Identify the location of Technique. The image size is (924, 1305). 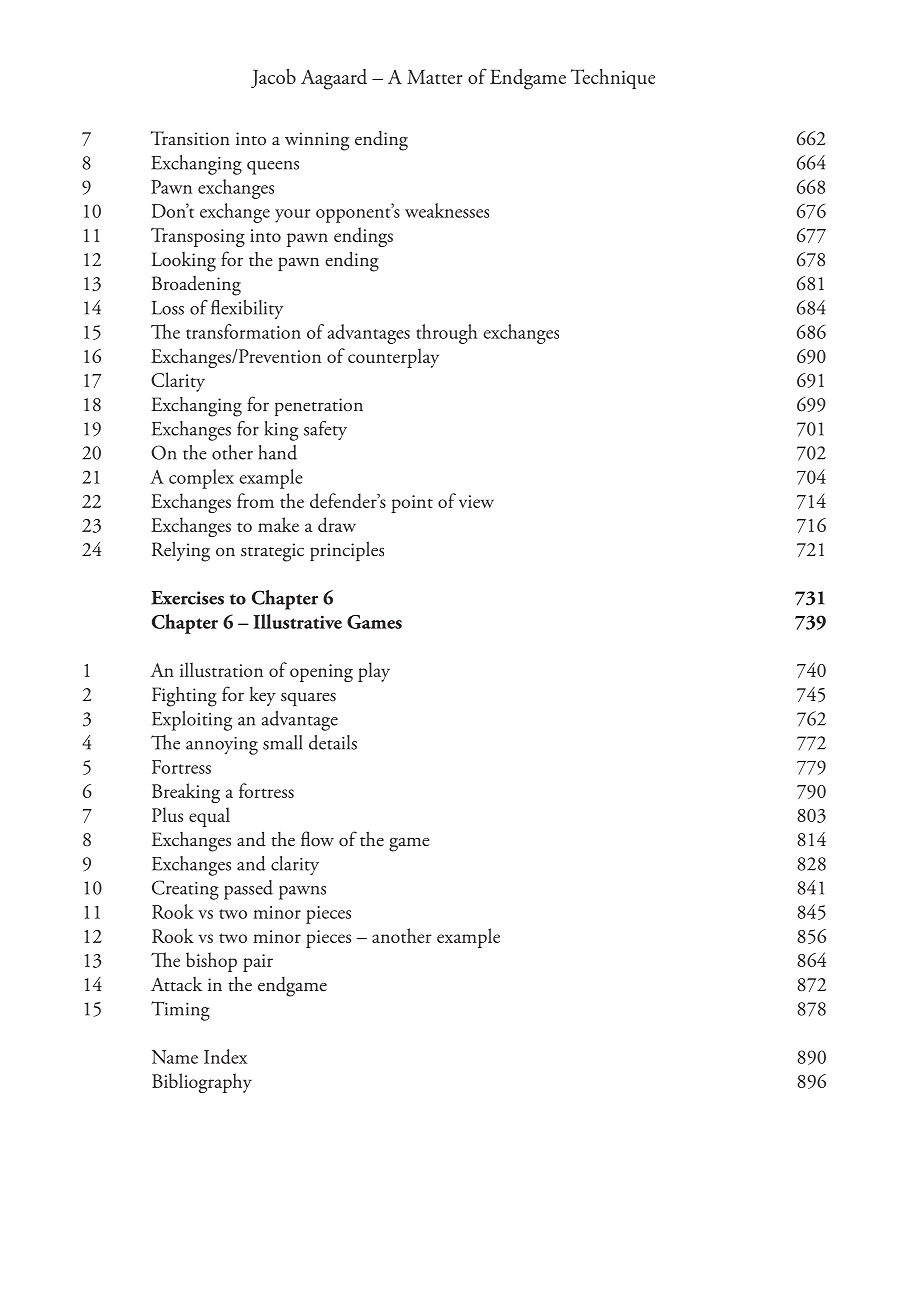
(613, 79).
